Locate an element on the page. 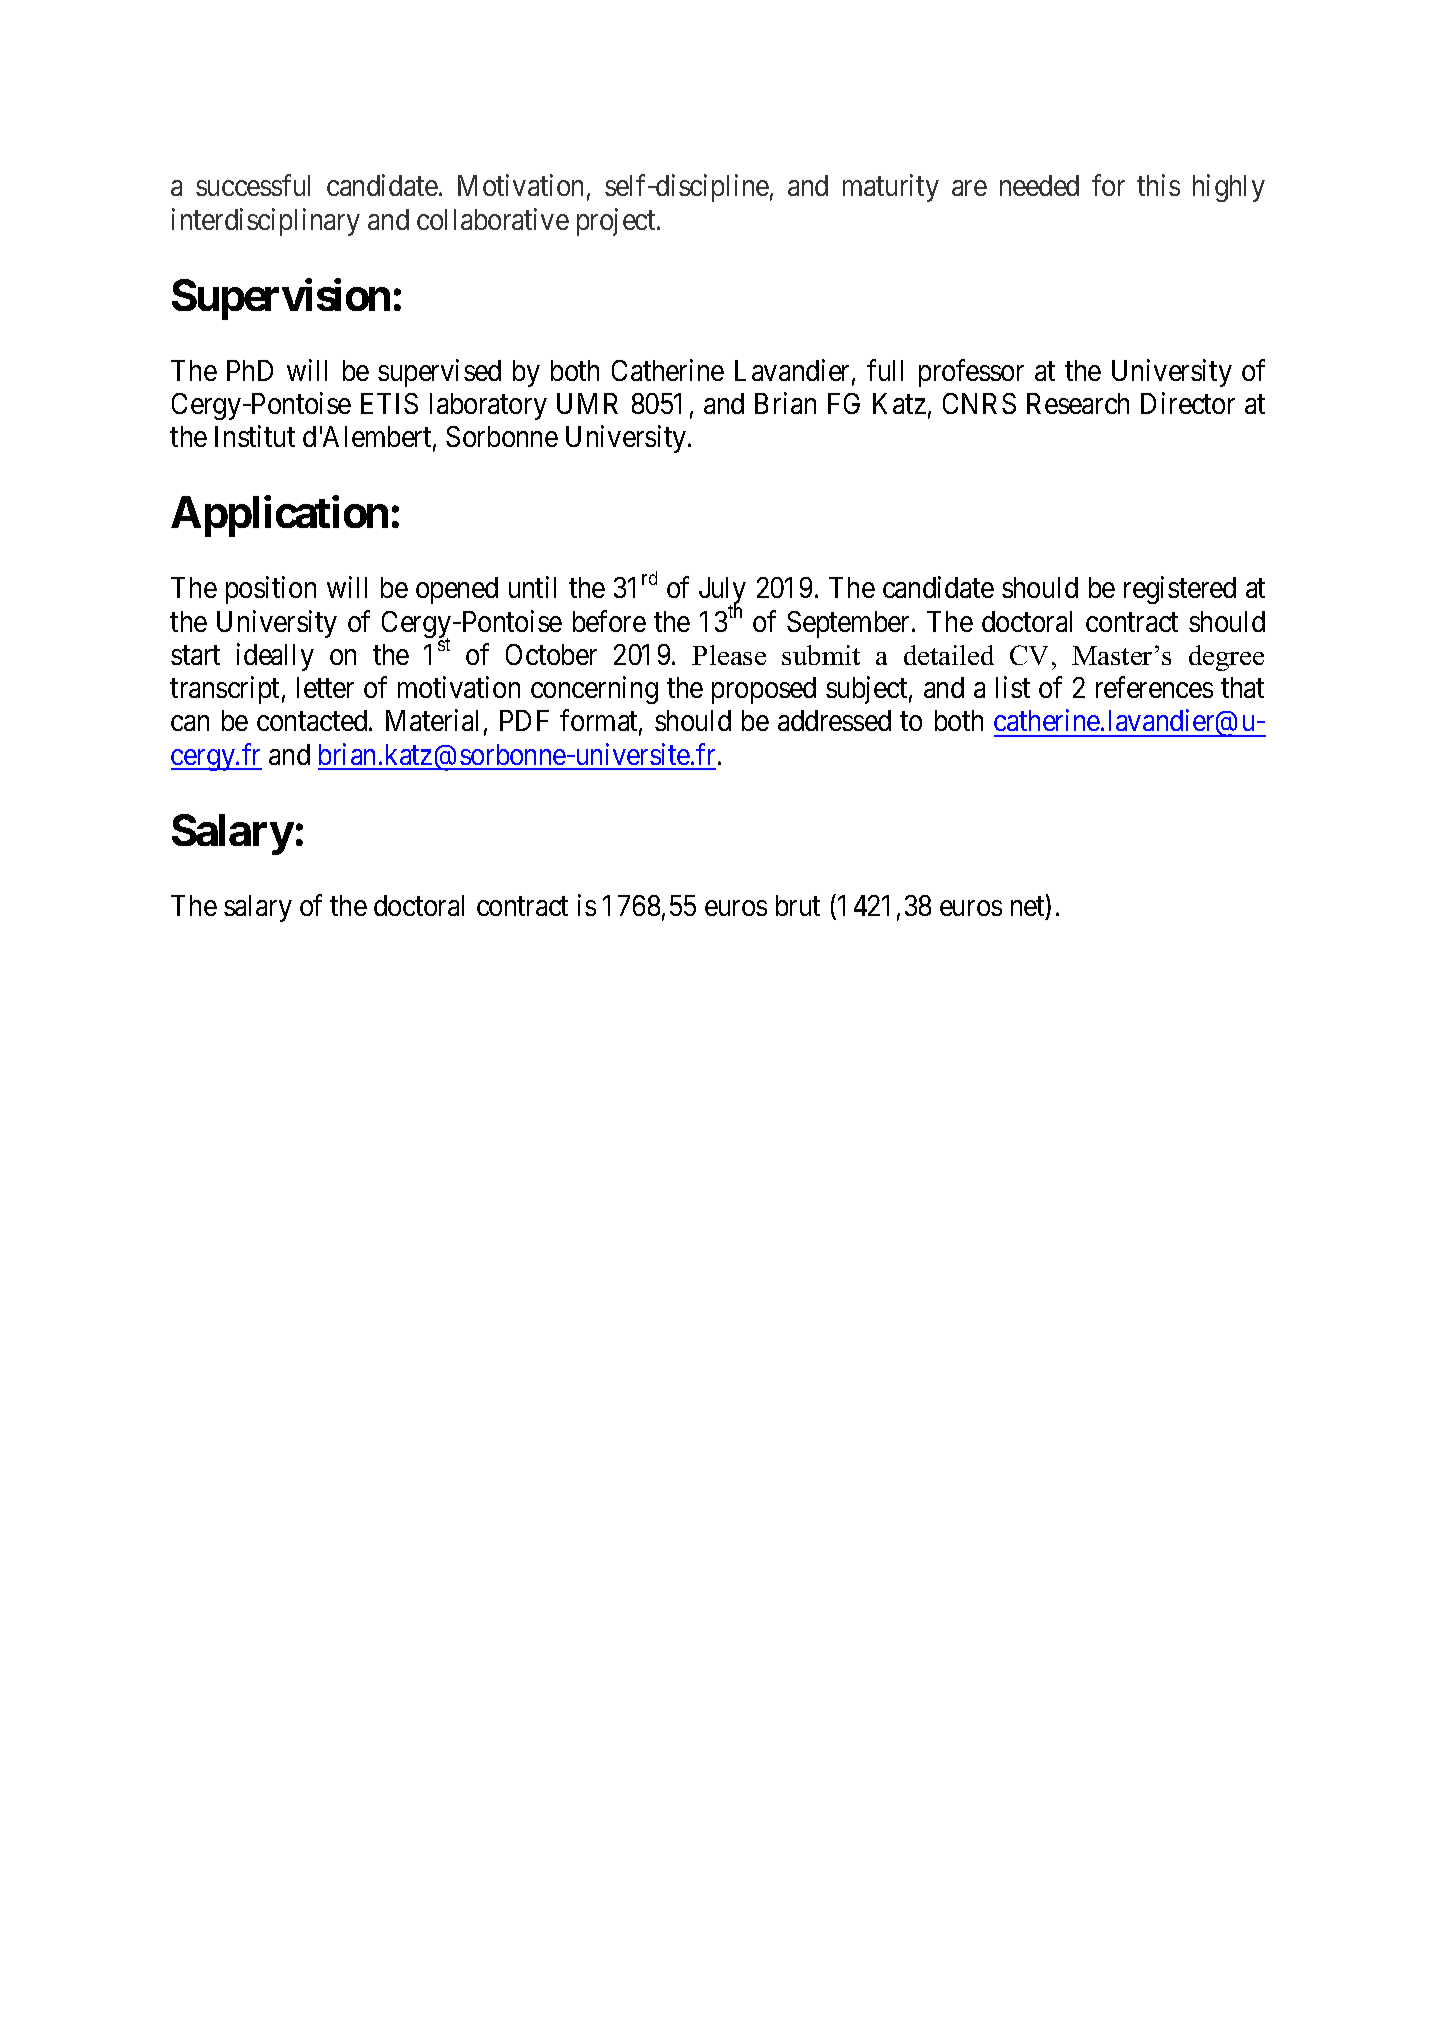 This page has height=2032, width=1437. Research is located at coordinates (1078, 403).
